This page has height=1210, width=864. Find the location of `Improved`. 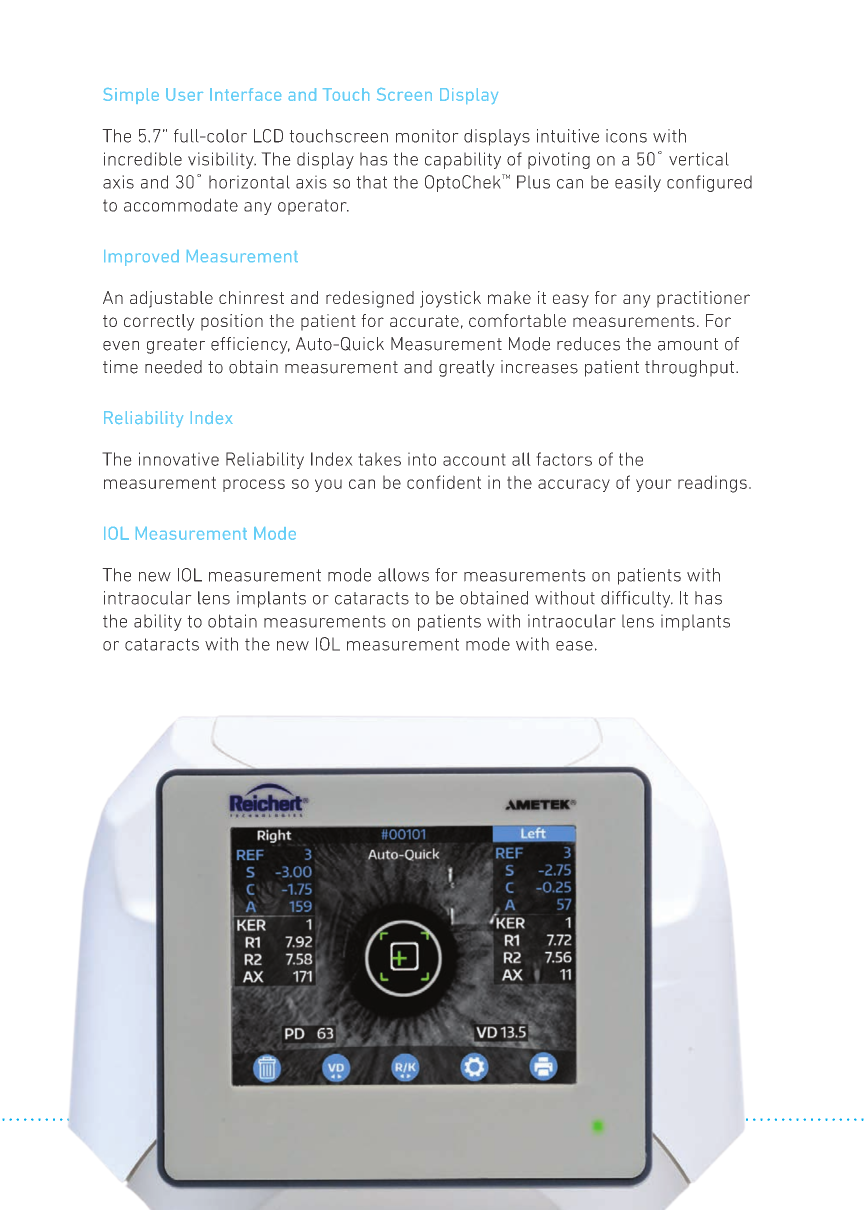

Improved is located at coordinates (141, 258).
